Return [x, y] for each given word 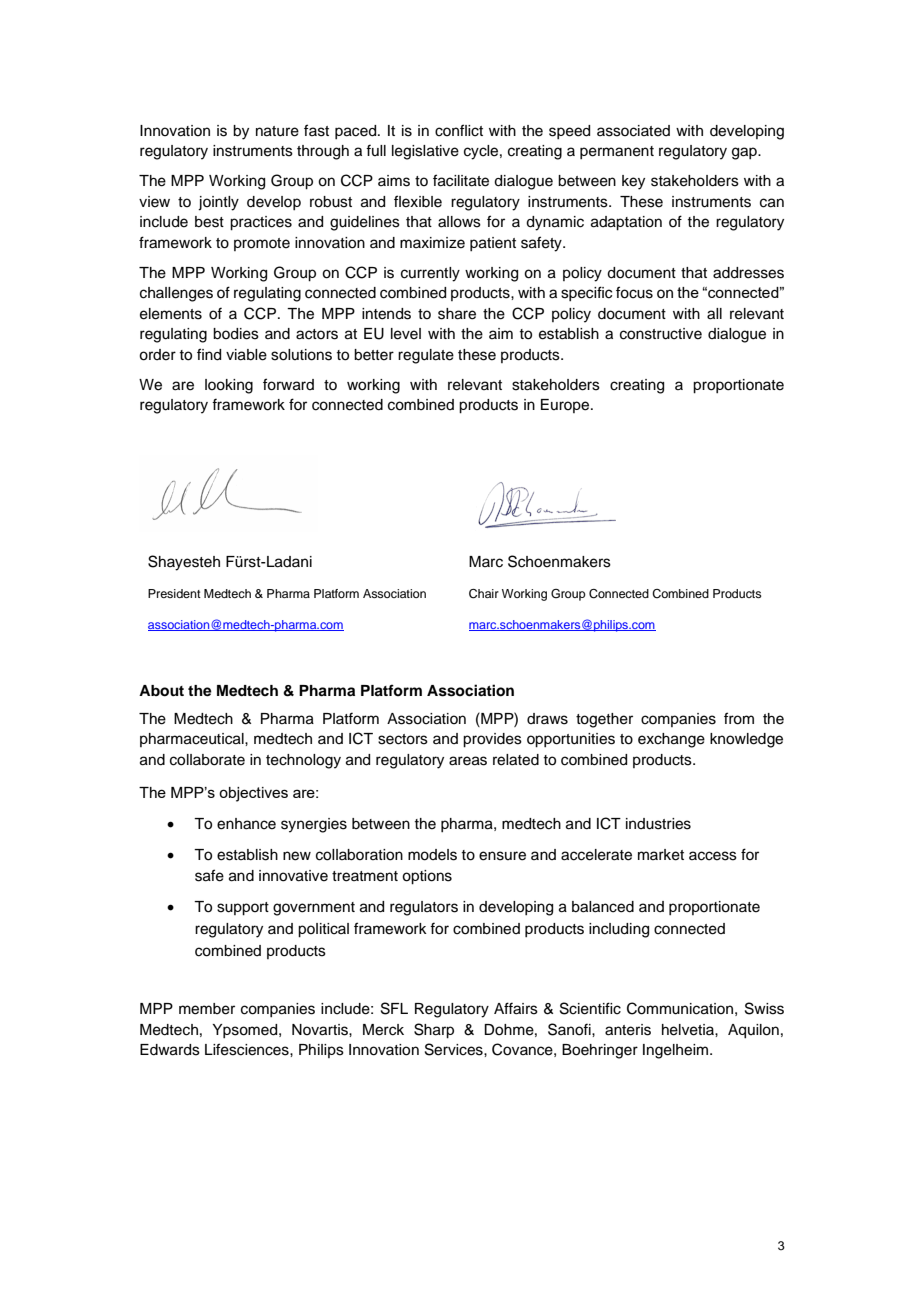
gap [745, 153]
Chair [484, 594]
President [174, 593]
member [207, 1009]
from [739, 718]
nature [277, 131]
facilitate [461, 180]
